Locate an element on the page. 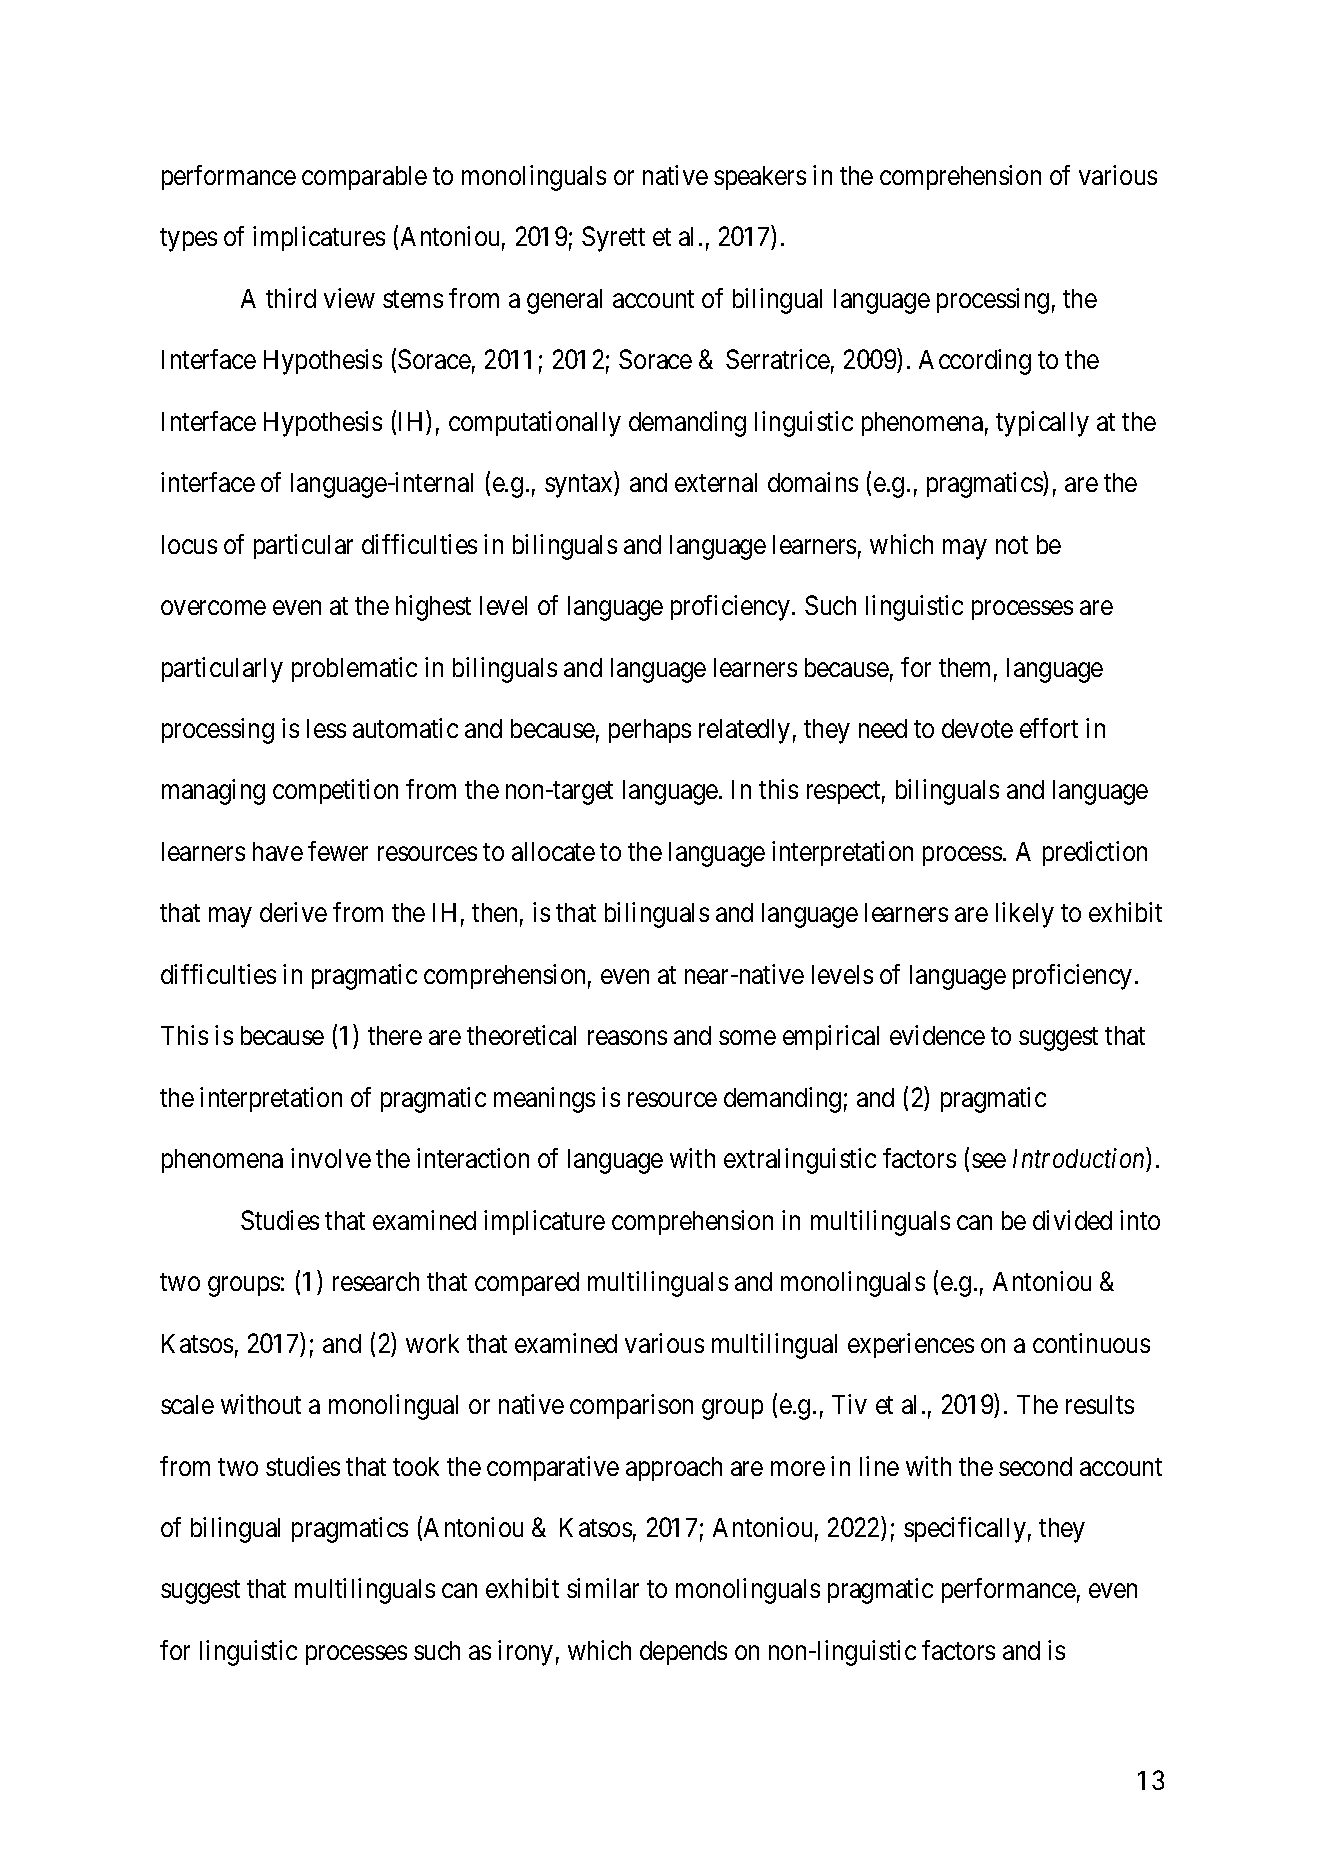  perhaps is located at coordinates (650, 731).
